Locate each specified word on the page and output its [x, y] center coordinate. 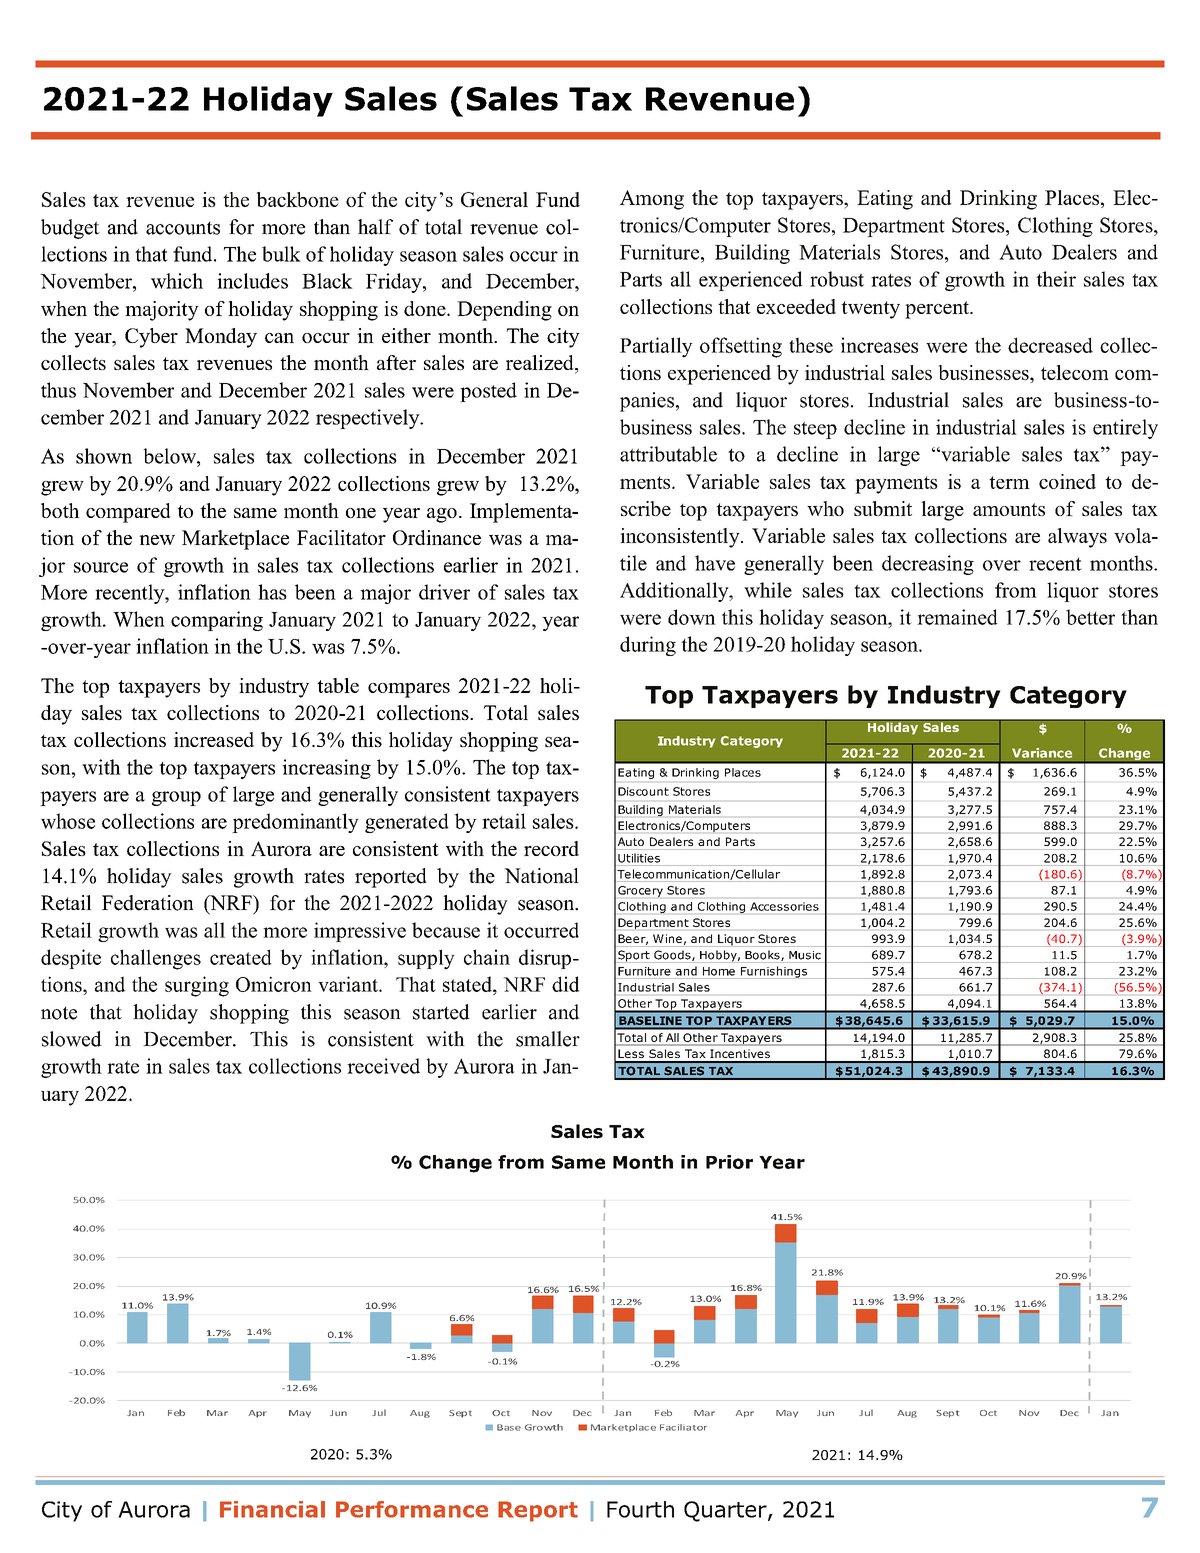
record [551, 848]
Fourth [640, 1509]
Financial [272, 1509]
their [1056, 279]
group [176, 798]
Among [652, 200]
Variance [1042, 753]
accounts [183, 228]
